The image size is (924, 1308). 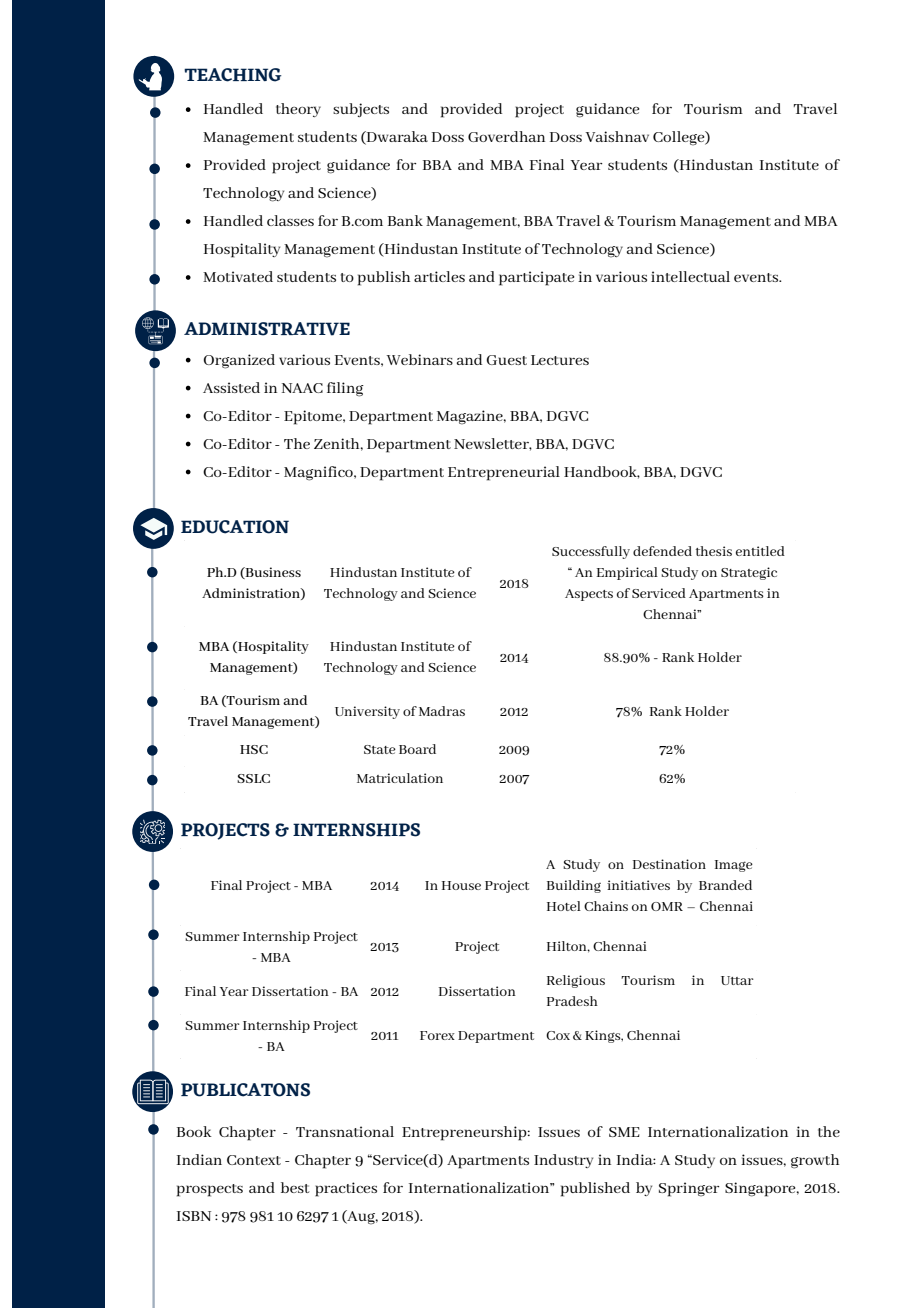 What do you see at coordinates (295, 1187) in the image?
I see `best` at bounding box center [295, 1187].
